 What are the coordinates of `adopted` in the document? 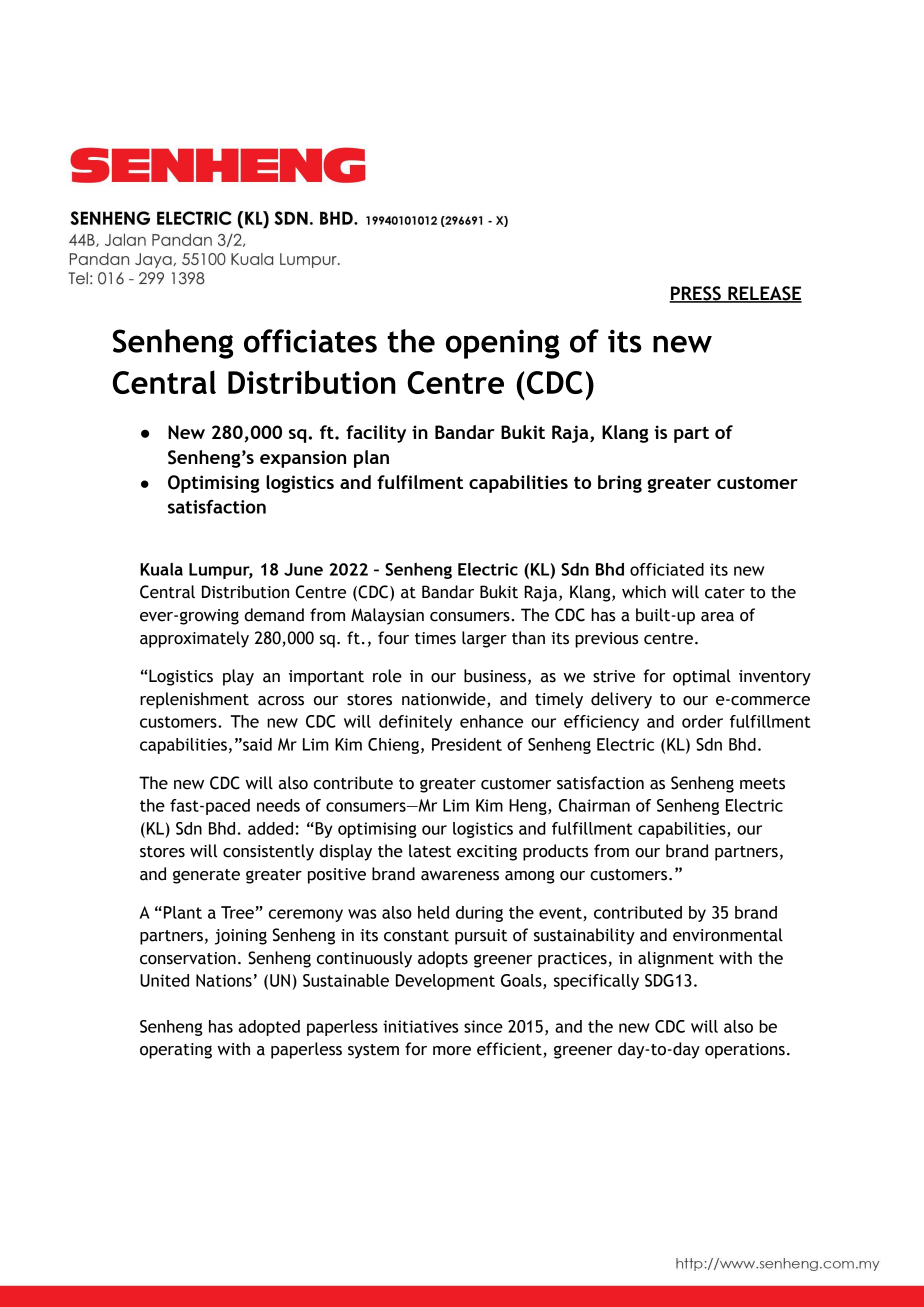 It's located at (269, 1028).
